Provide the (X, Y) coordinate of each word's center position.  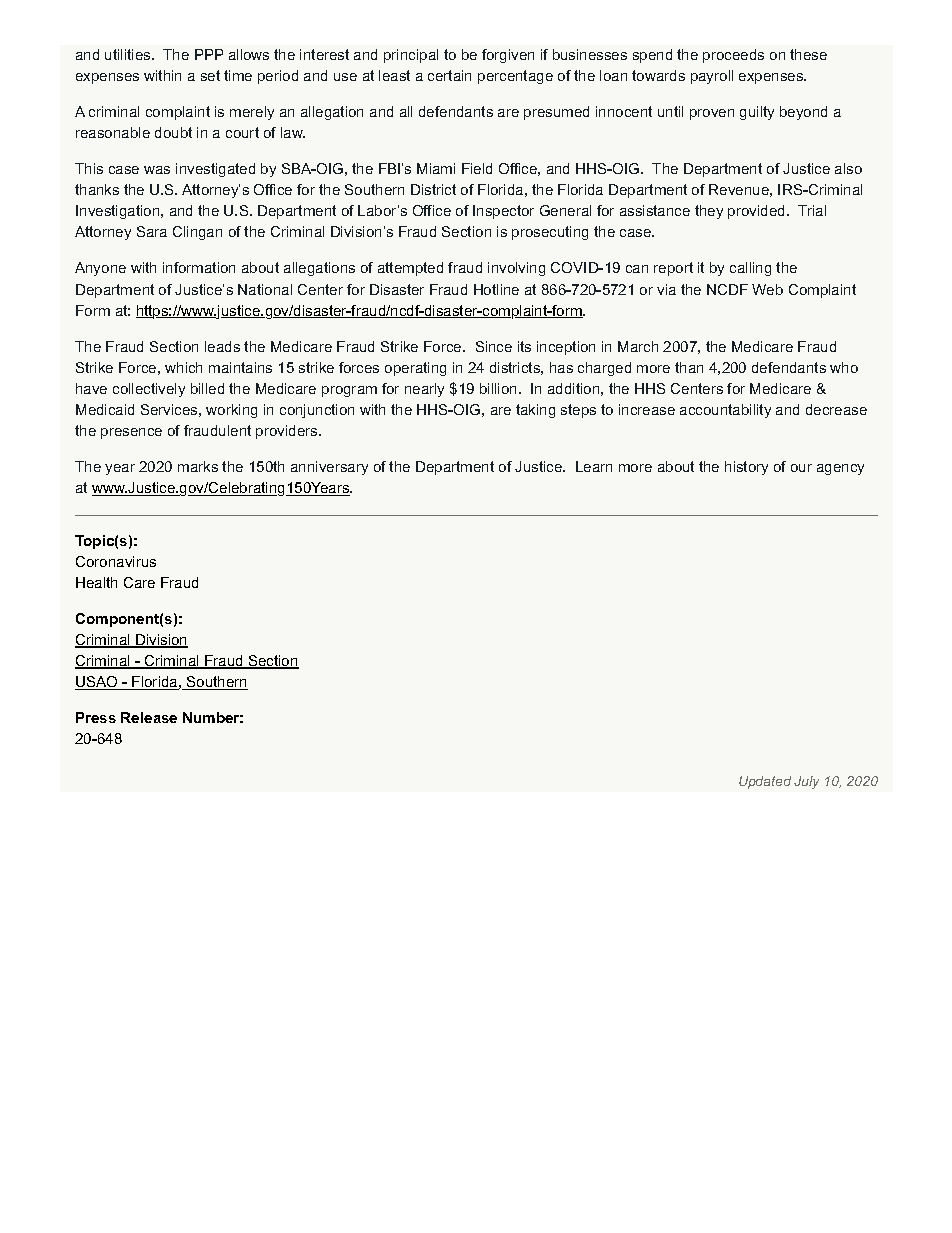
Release (149, 717)
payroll (712, 77)
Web (767, 289)
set (210, 75)
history (746, 468)
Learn (594, 466)
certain (449, 75)
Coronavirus (116, 561)
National (265, 289)
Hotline (496, 289)
